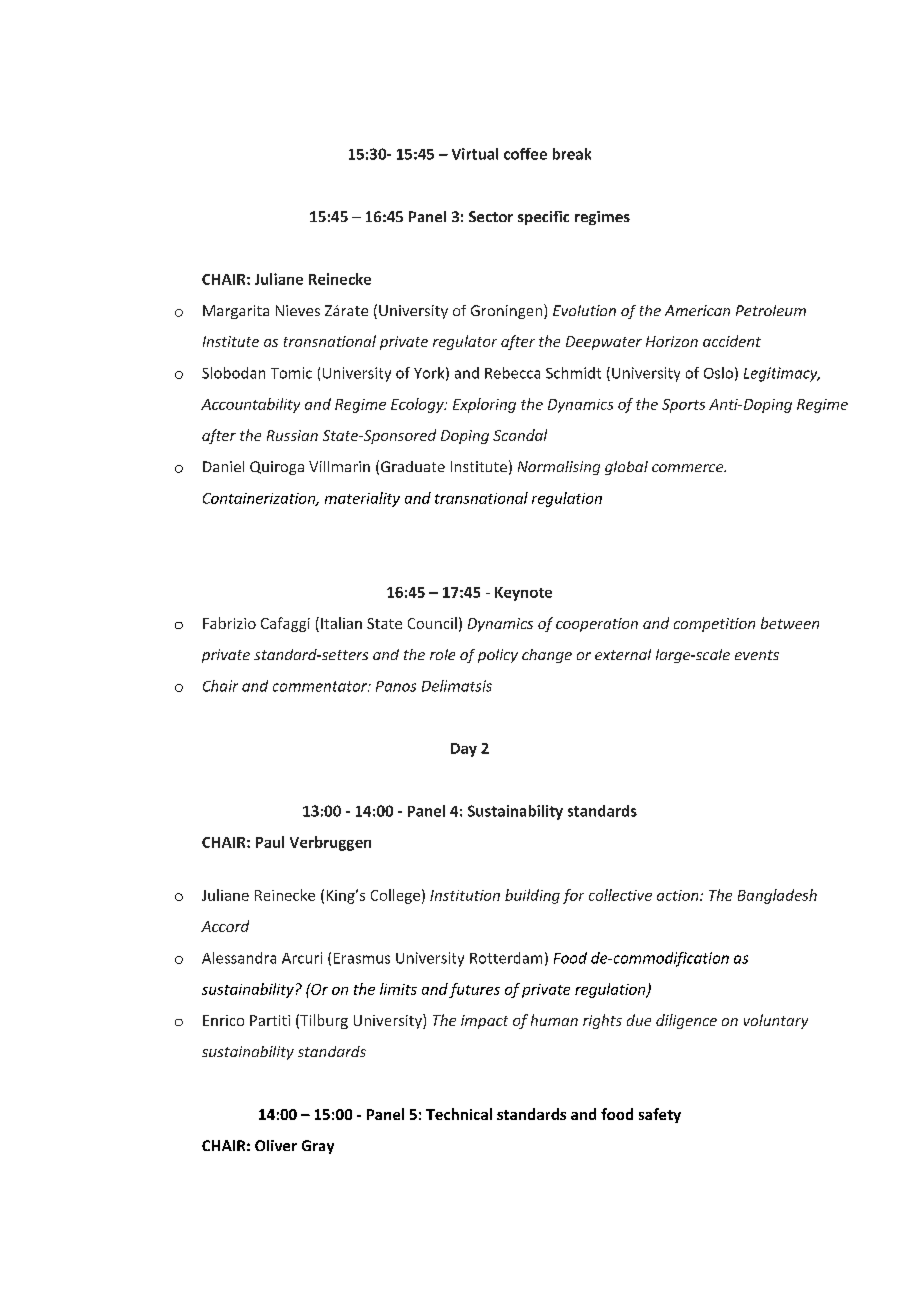 Image resolution: width=924 pixels, height=1308 pixels. What do you see at coordinates (459, 1114) in the document?
I see `Technical` at bounding box center [459, 1114].
